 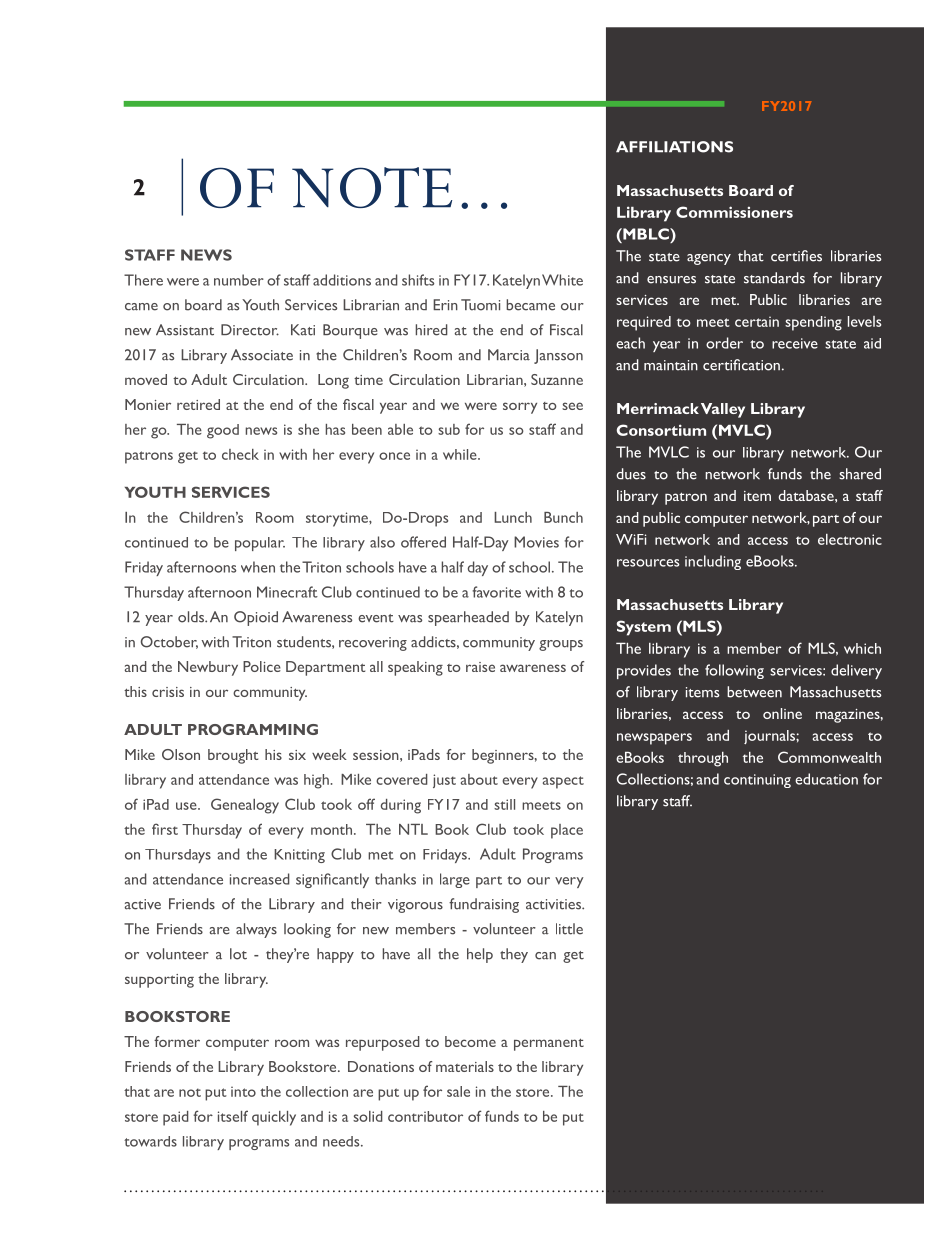 What do you see at coordinates (549, 1044) in the image?
I see `permanent` at bounding box center [549, 1044].
